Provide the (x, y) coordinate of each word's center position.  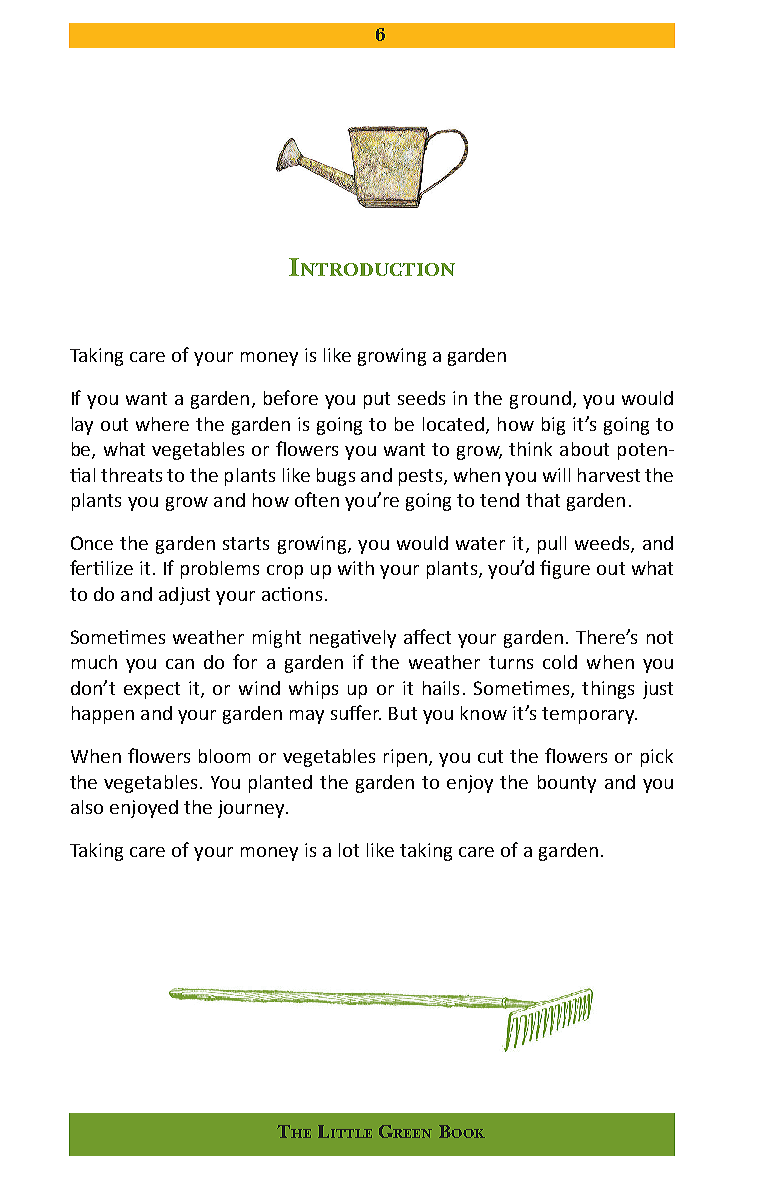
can (180, 664)
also (87, 807)
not (660, 637)
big (553, 426)
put (377, 400)
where (162, 424)
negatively (353, 639)
